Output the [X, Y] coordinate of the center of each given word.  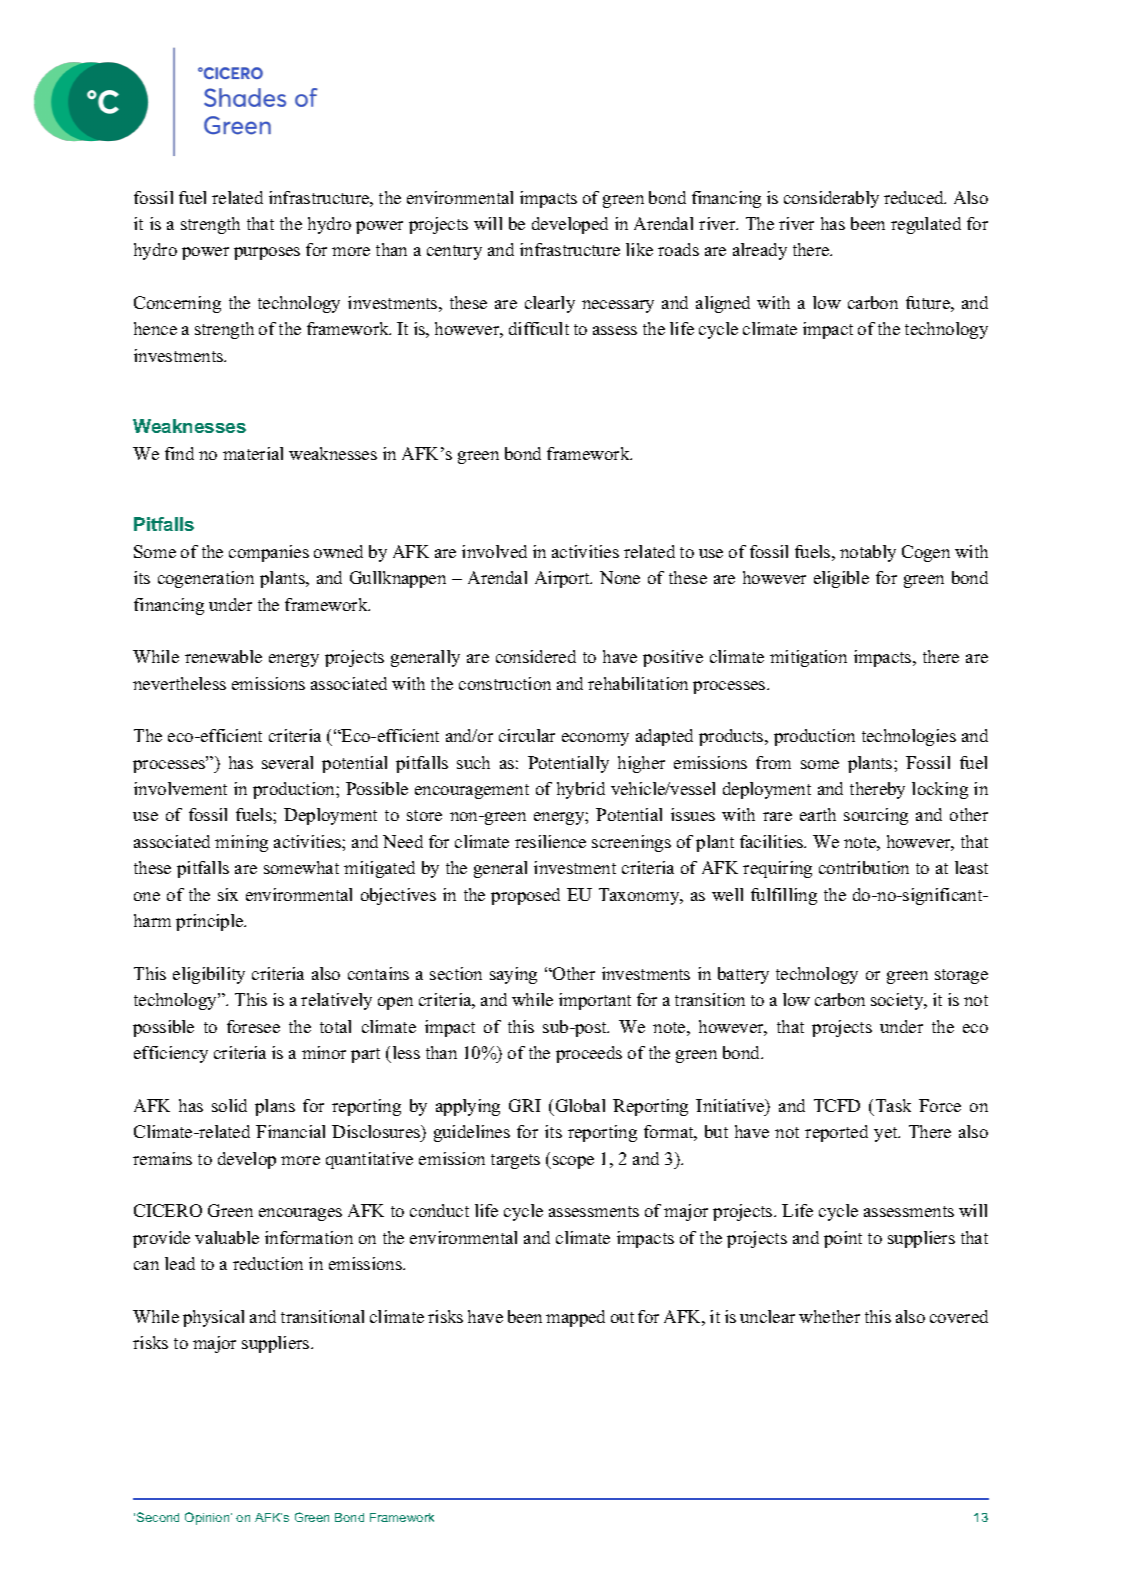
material [253, 453]
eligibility [209, 975]
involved [494, 551]
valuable [227, 1237]
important [595, 1001]
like [639, 249]
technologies [909, 737]
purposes [267, 253]
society [898, 1001]
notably [868, 553]
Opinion [208, 1518]
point [843, 1239]
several [287, 762]
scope [573, 1162]
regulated [926, 225]
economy [595, 739]
